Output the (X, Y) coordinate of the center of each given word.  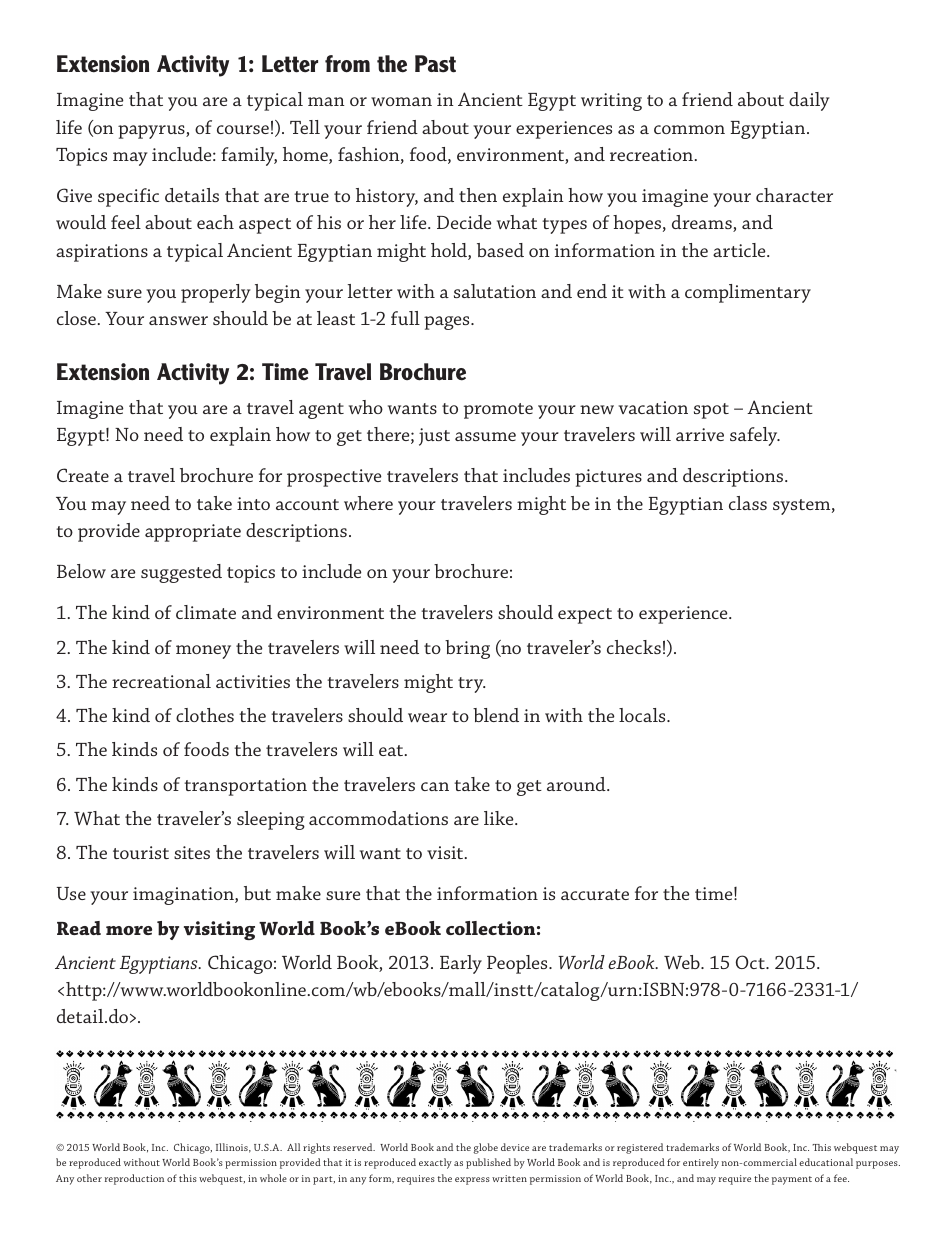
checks (634, 647)
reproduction (134, 1179)
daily (809, 101)
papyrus (152, 132)
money (203, 652)
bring (467, 649)
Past (435, 64)
